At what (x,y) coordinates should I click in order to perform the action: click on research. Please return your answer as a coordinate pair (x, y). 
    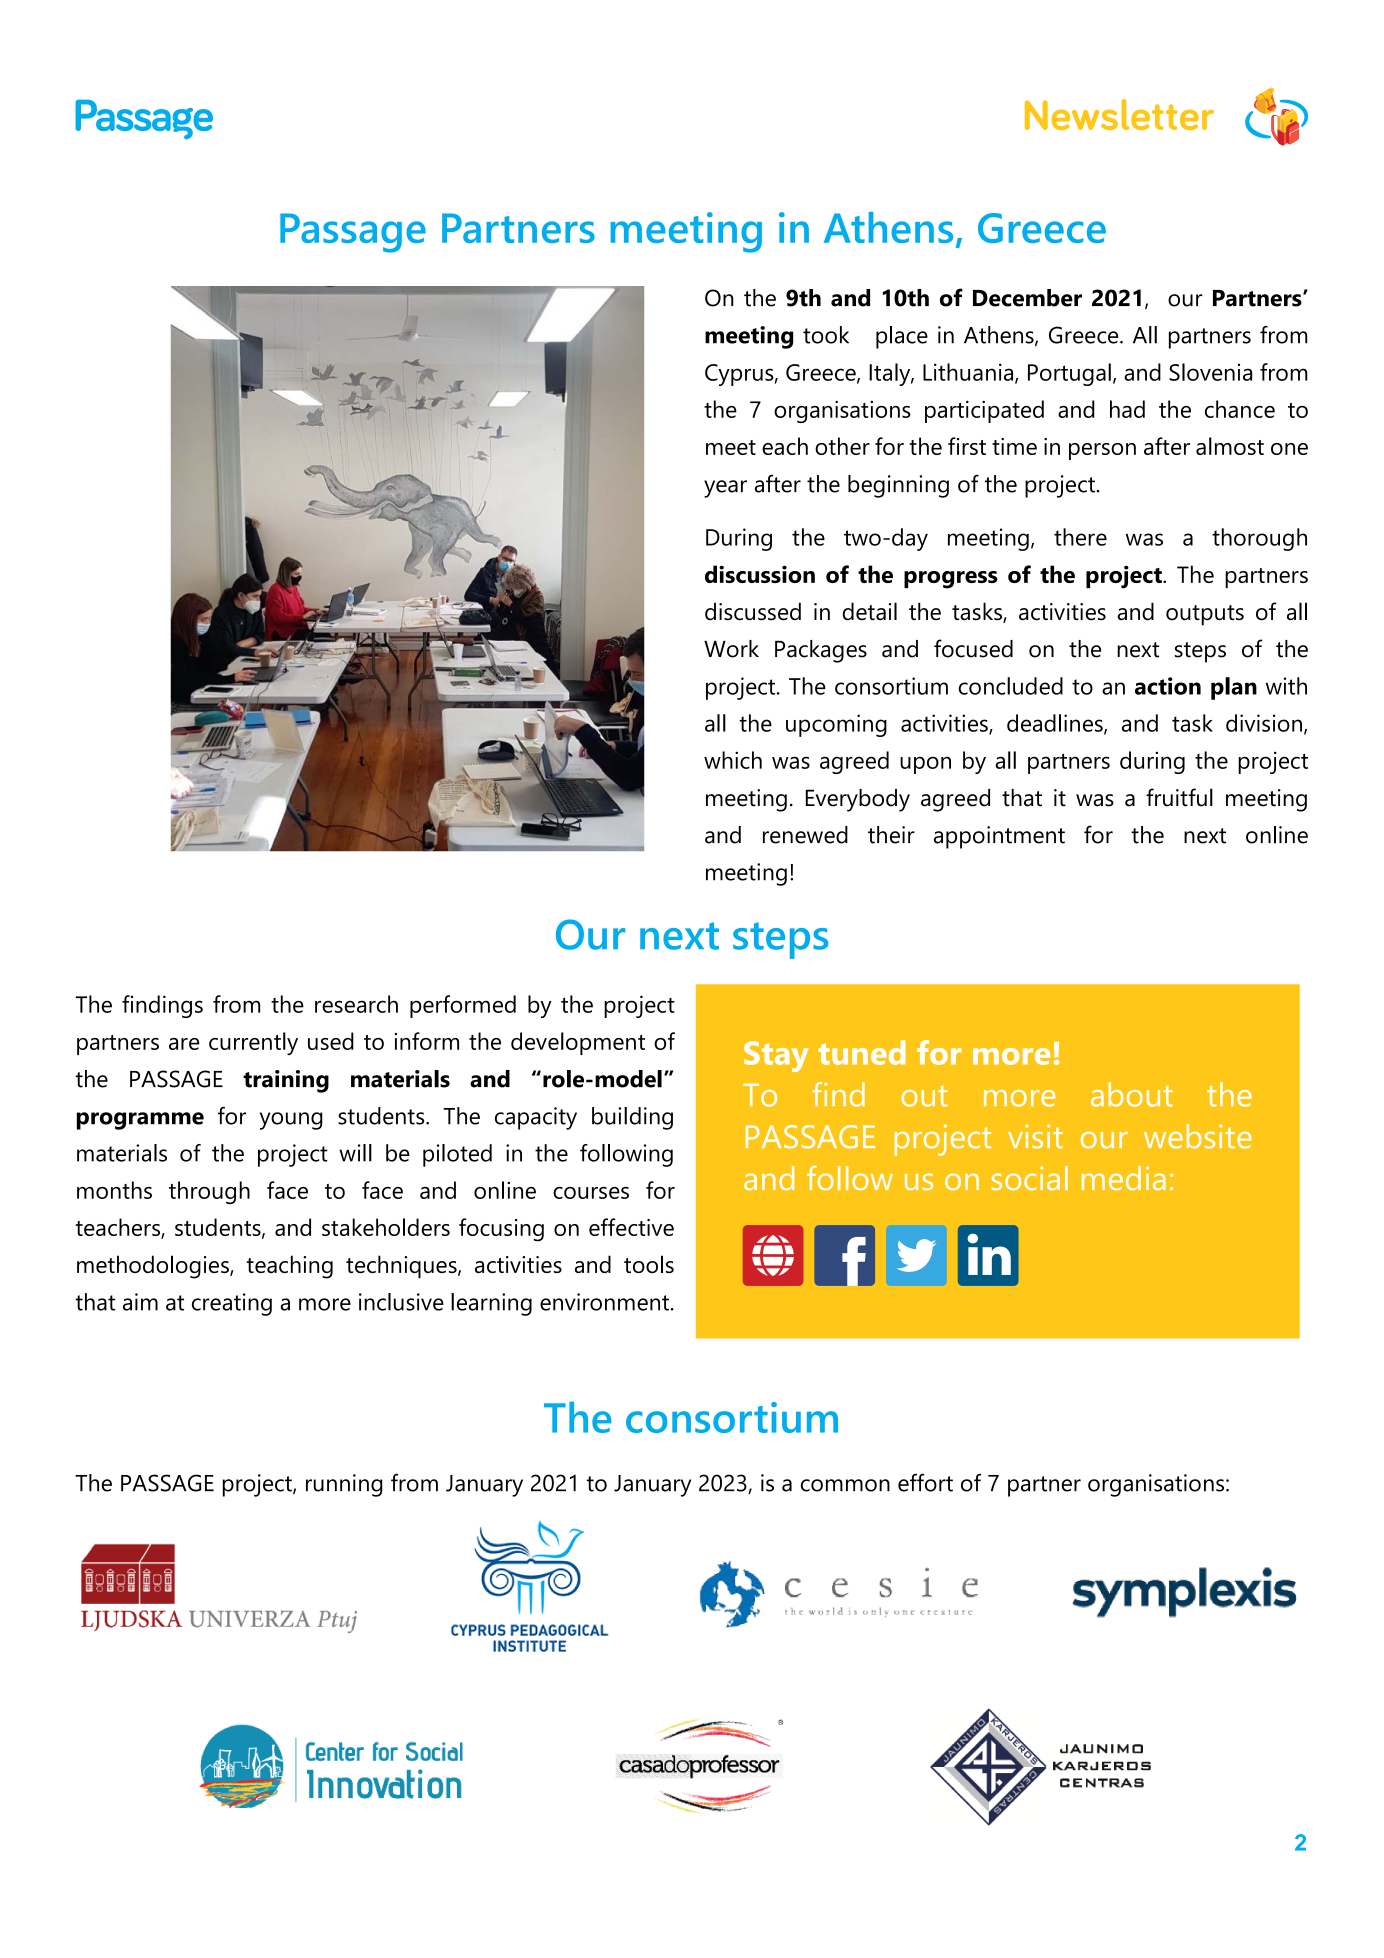
    Looking at the image, I should click on (356, 1004).
